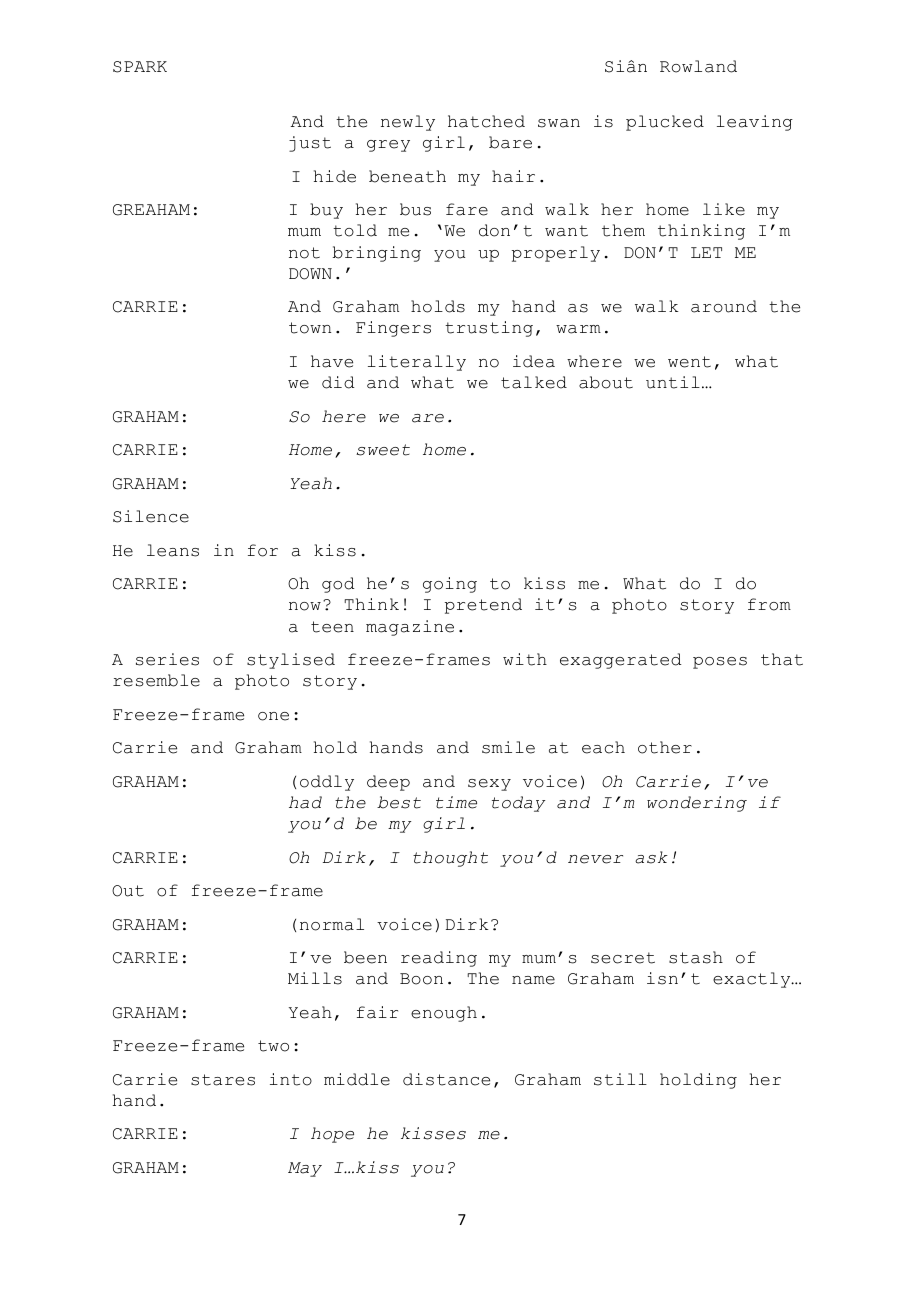 The image size is (924, 1307). I want to click on time, so click(456, 802).
